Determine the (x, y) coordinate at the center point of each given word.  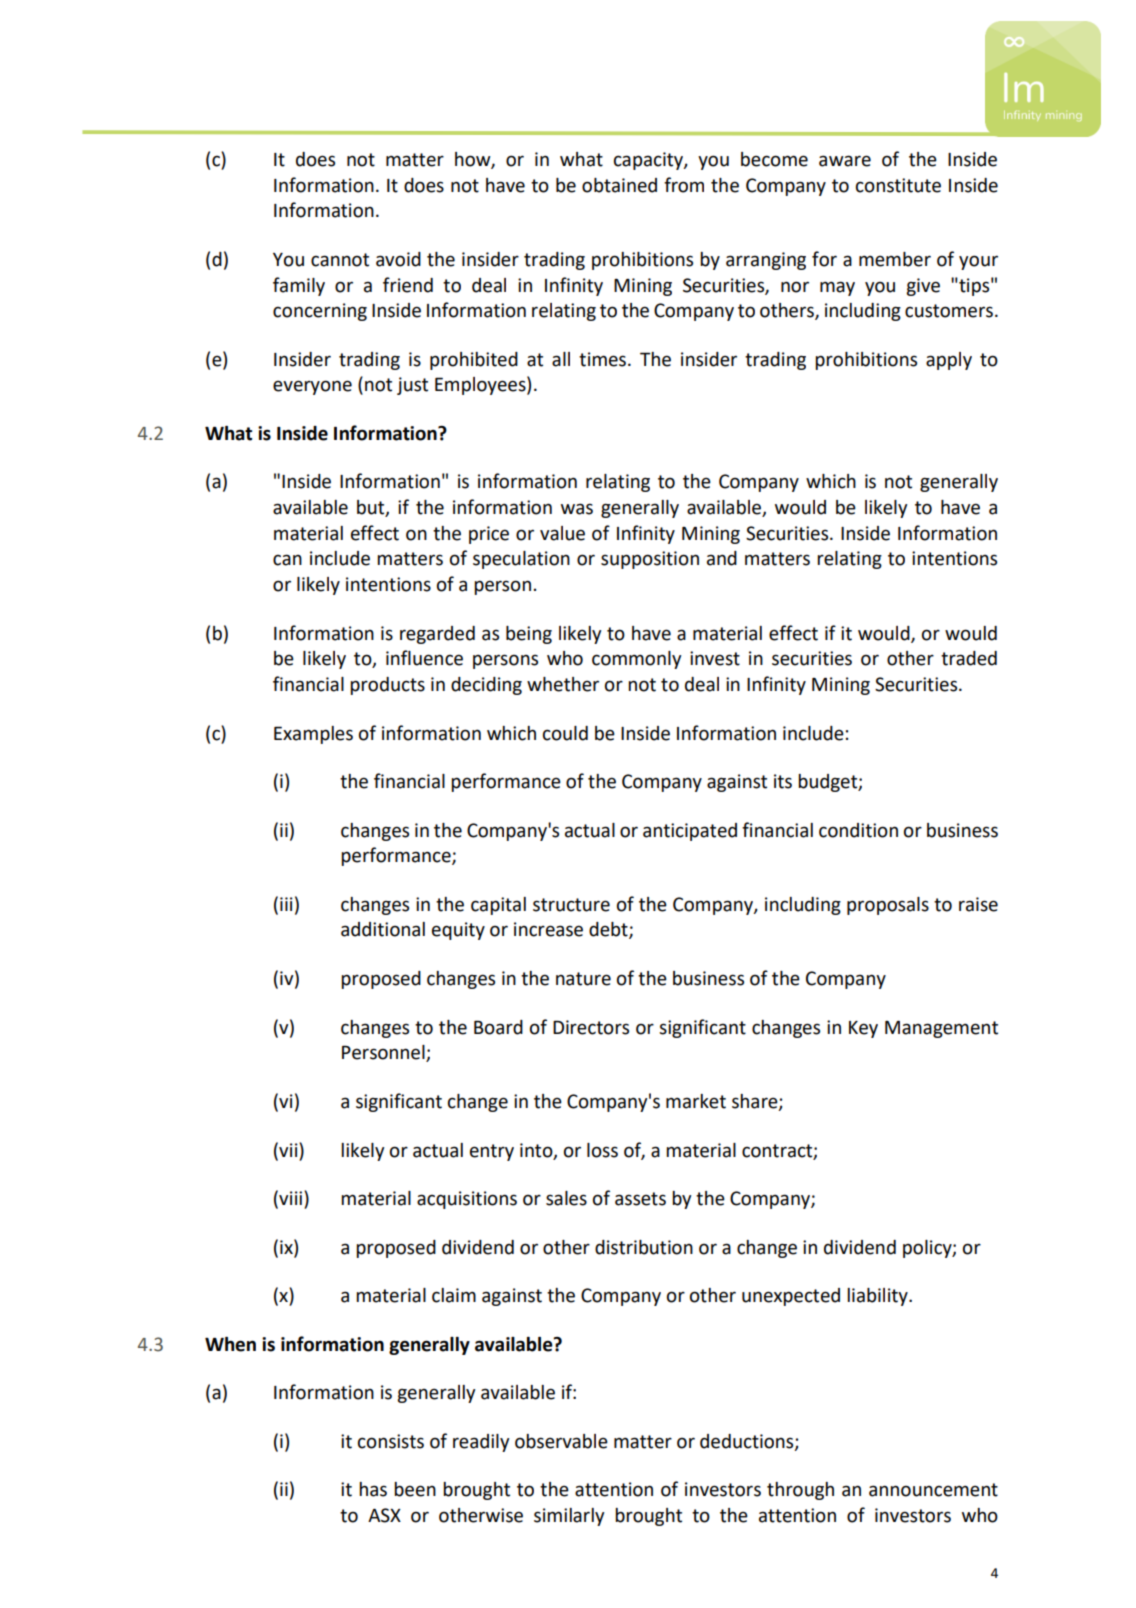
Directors (591, 1027)
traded (969, 658)
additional (383, 929)
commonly (636, 660)
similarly (569, 1517)
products (387, 686)
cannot (340, 260)
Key (863, 1029)
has (373, 1489)
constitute (898, 185)
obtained (619, 185)
